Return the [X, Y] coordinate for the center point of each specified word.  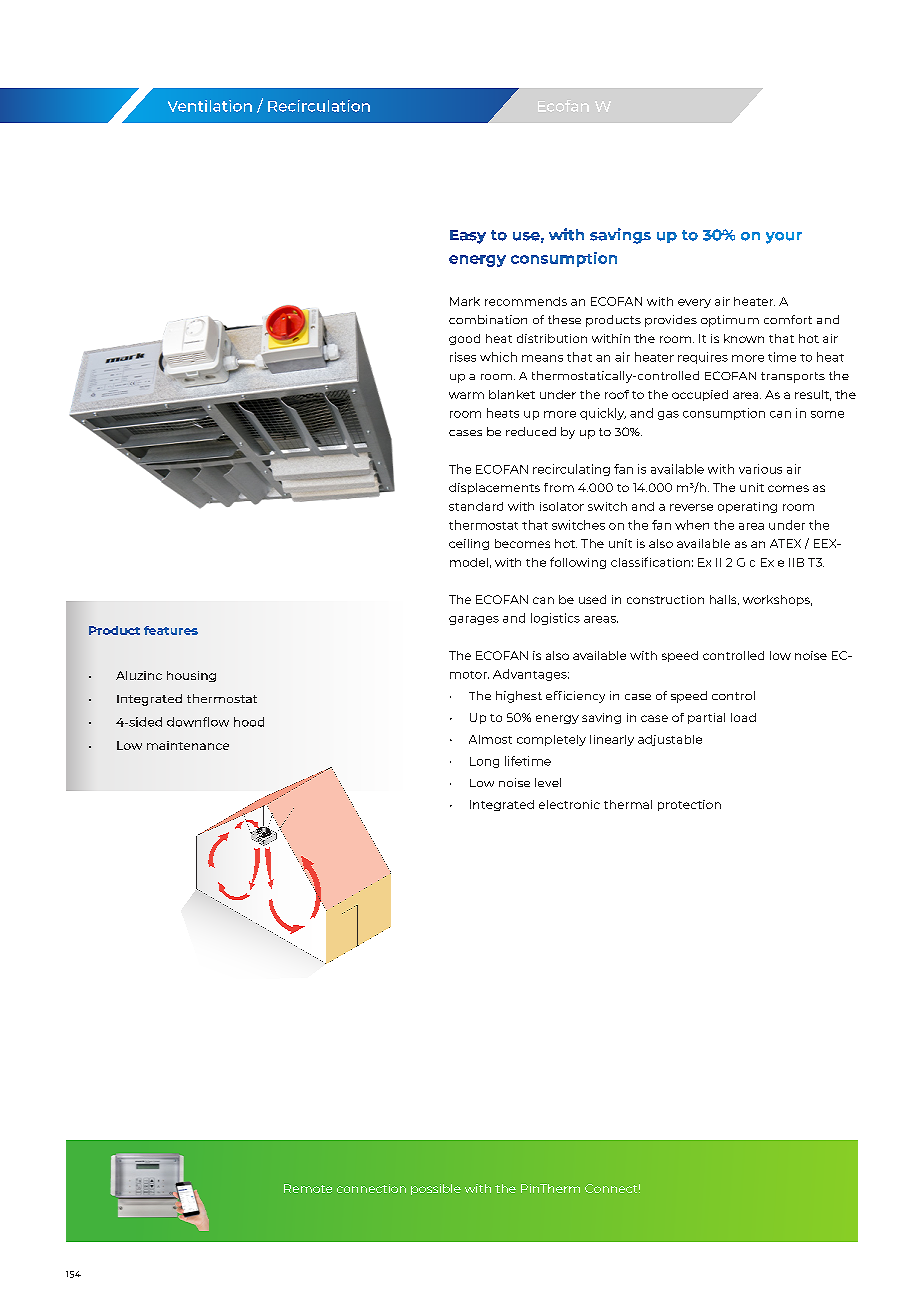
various [760, 469]
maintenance [188, 745]
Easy [468, 237]
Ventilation [210, 106]
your [784, 238]
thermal [628, 804]
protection [689, 805]
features [171, 630]
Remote [308, 1188]
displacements [494, 488]
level [548, 782]
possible [436, 1189]
